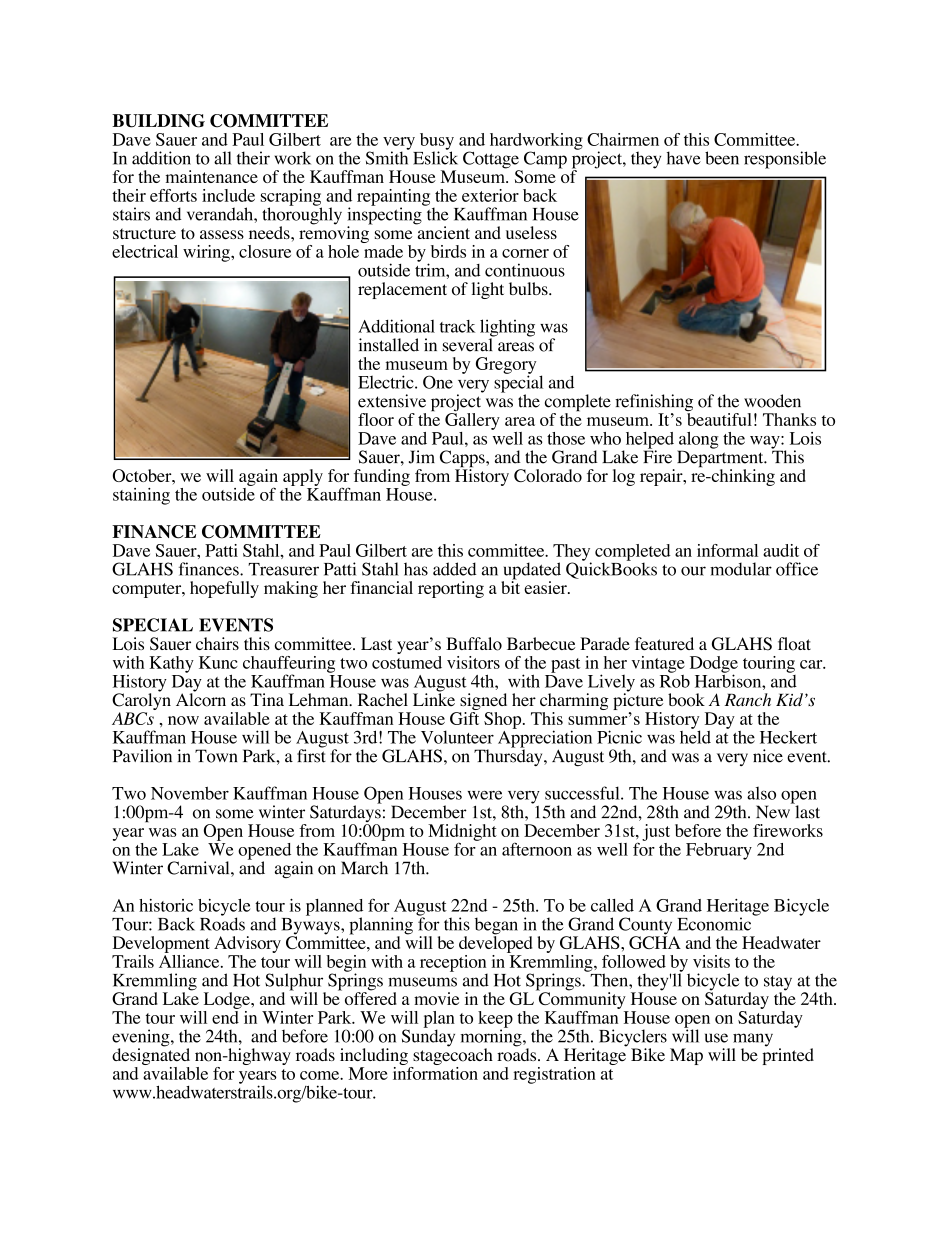 The image size is (952, 1233). Describe the element at coordinates (226, 1016) in the page. I see `end` at that location.
